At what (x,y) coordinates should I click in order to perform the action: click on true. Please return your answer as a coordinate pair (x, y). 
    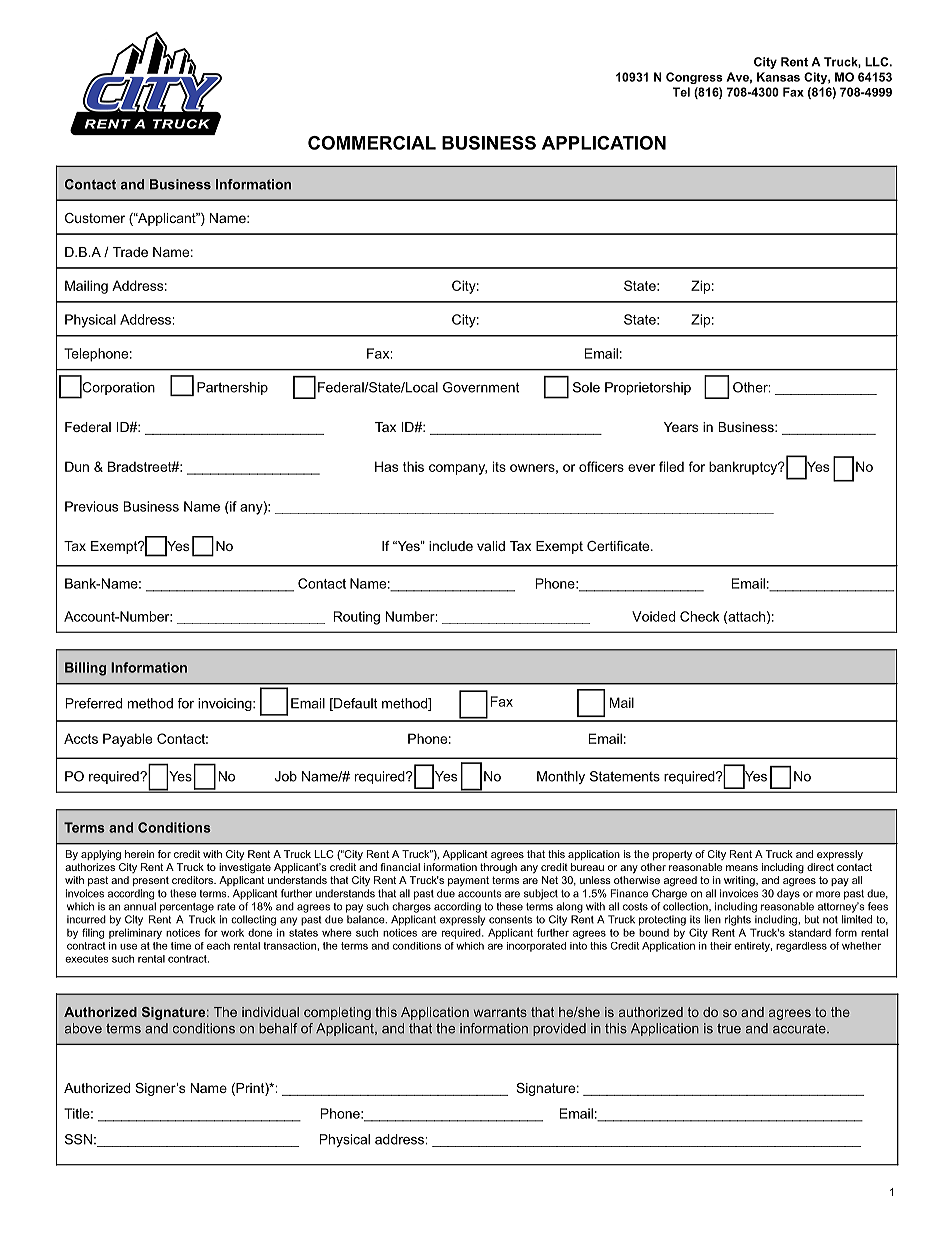
    Looking at the image, I should click on (729, 1029).
